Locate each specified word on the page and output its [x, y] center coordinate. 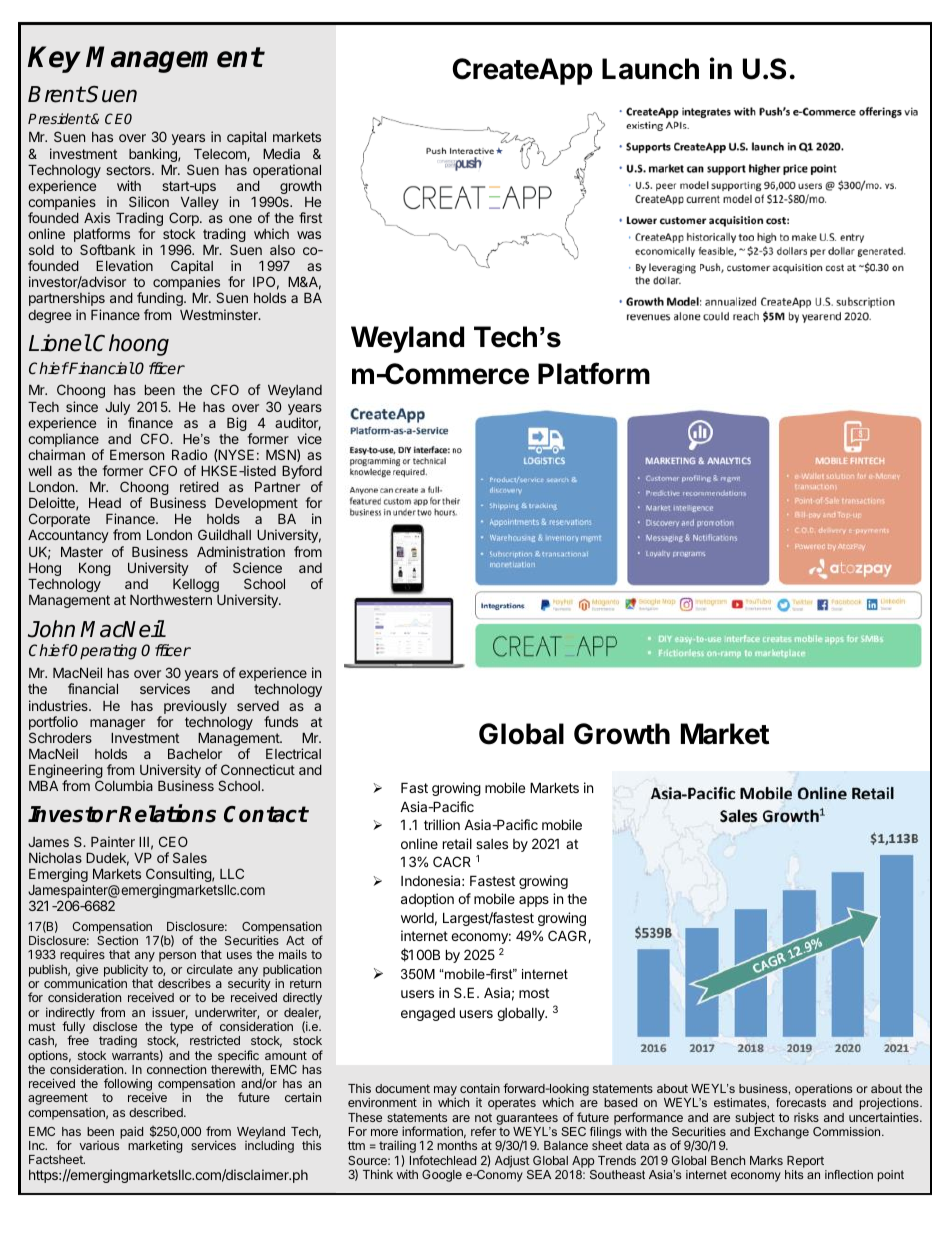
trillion [442, 824]
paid [131, 1132]
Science [257, 567]
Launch [650, 69]
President [59, 118]
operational [287, 171]
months [457, 1145]
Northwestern [171, 600]
